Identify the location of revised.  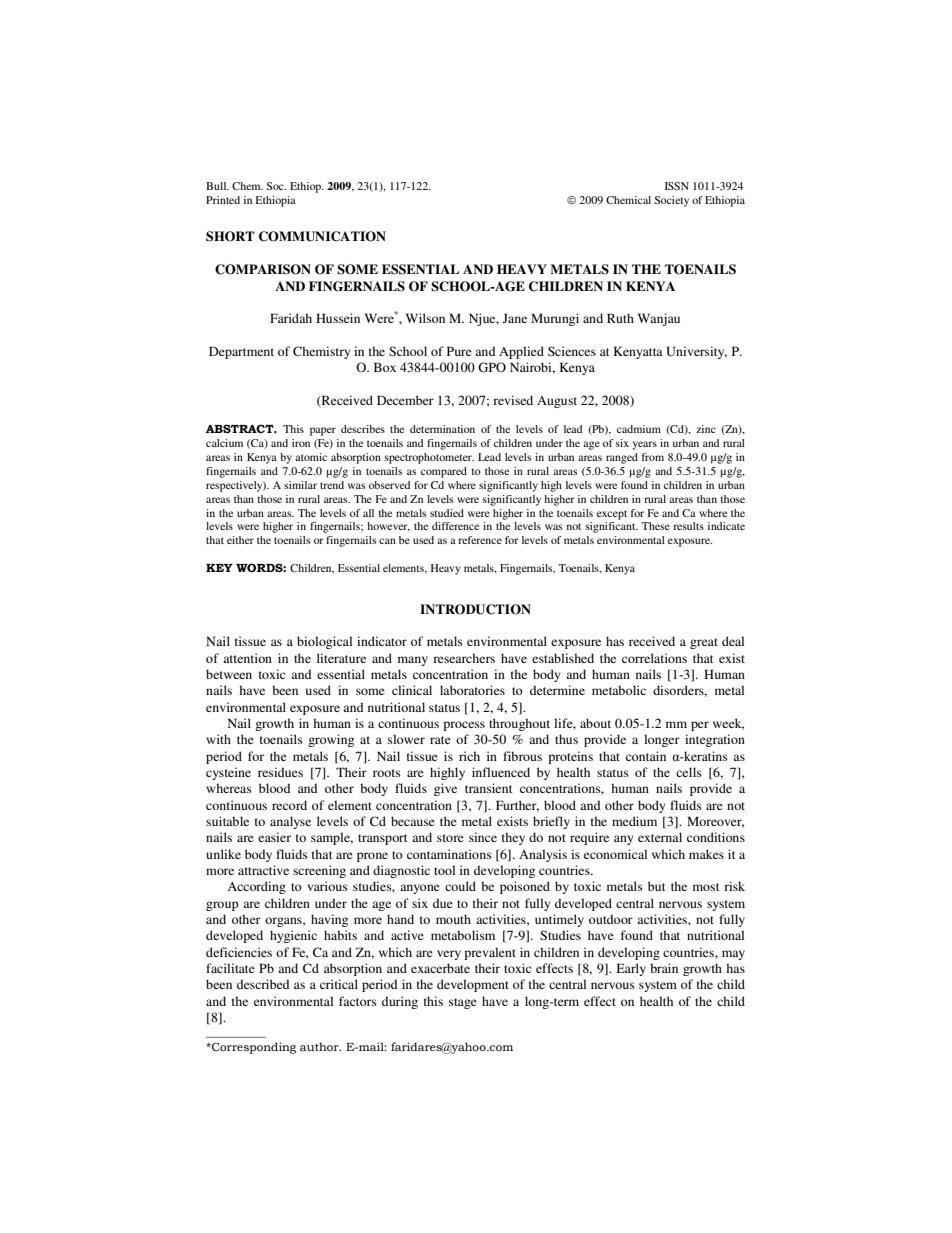
(513, 400).
